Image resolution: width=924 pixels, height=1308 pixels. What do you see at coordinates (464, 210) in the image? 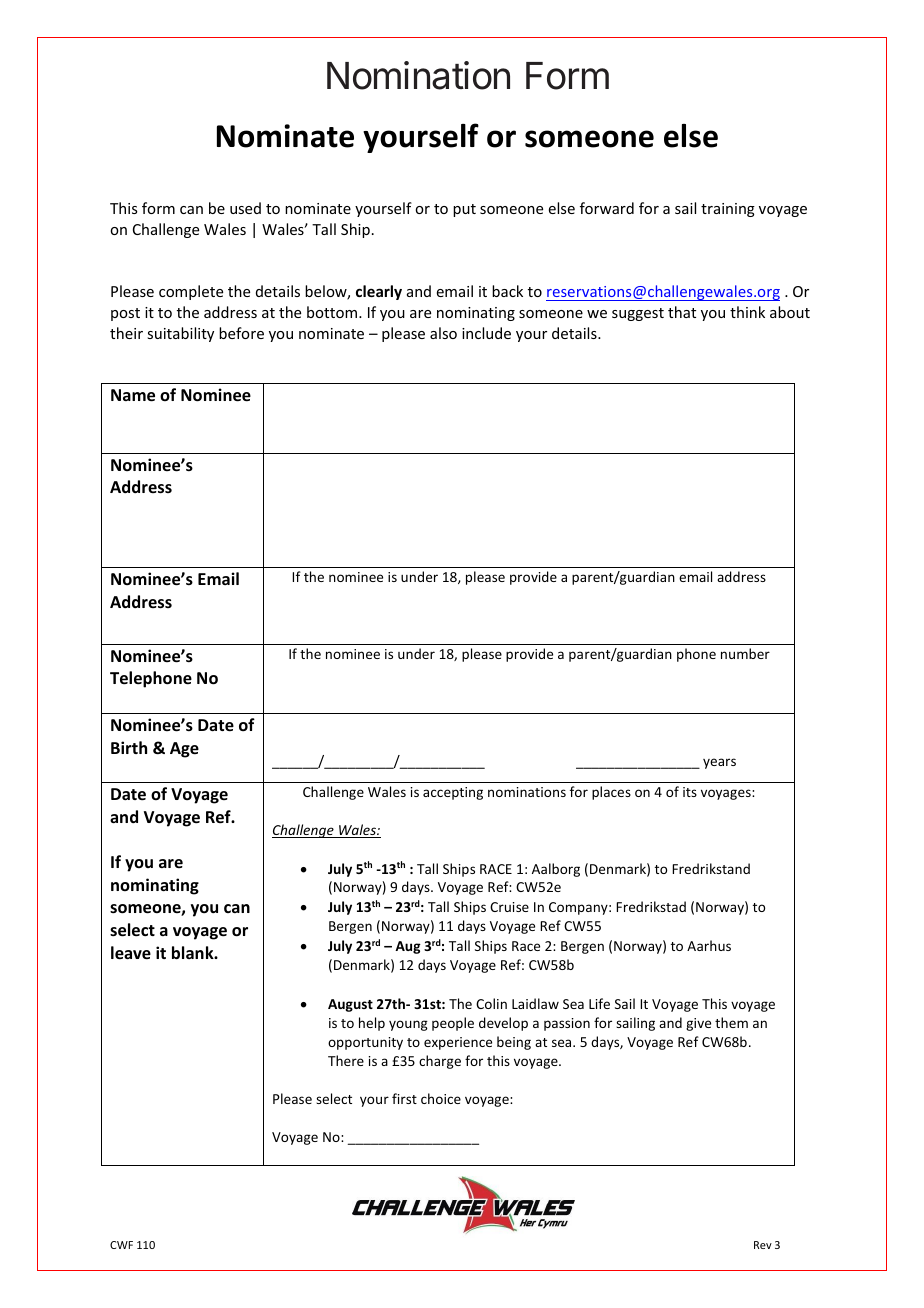
I see `put` at bounding box center [464, 210].
